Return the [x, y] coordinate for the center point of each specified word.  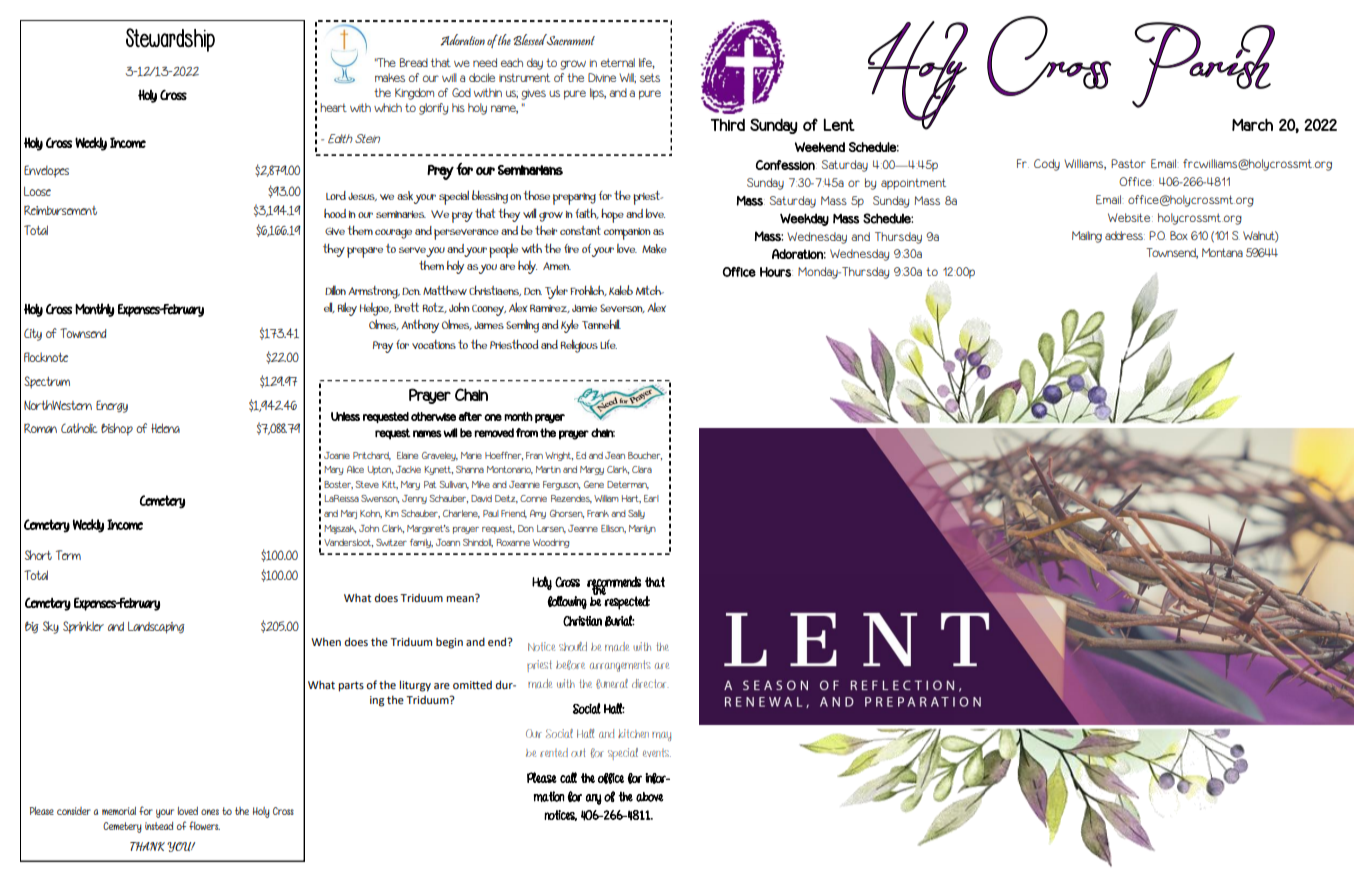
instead [159, 826]
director [650, 683]
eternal [618, 62]
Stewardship [170, 40]
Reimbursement [60, 210]
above [650, 797]
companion [627, 234]
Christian [582, 621]
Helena [165, 428]
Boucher [645, 456]
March [1252, 124]
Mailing [1087, 237]
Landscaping [156, 627]
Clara [642, 469]
